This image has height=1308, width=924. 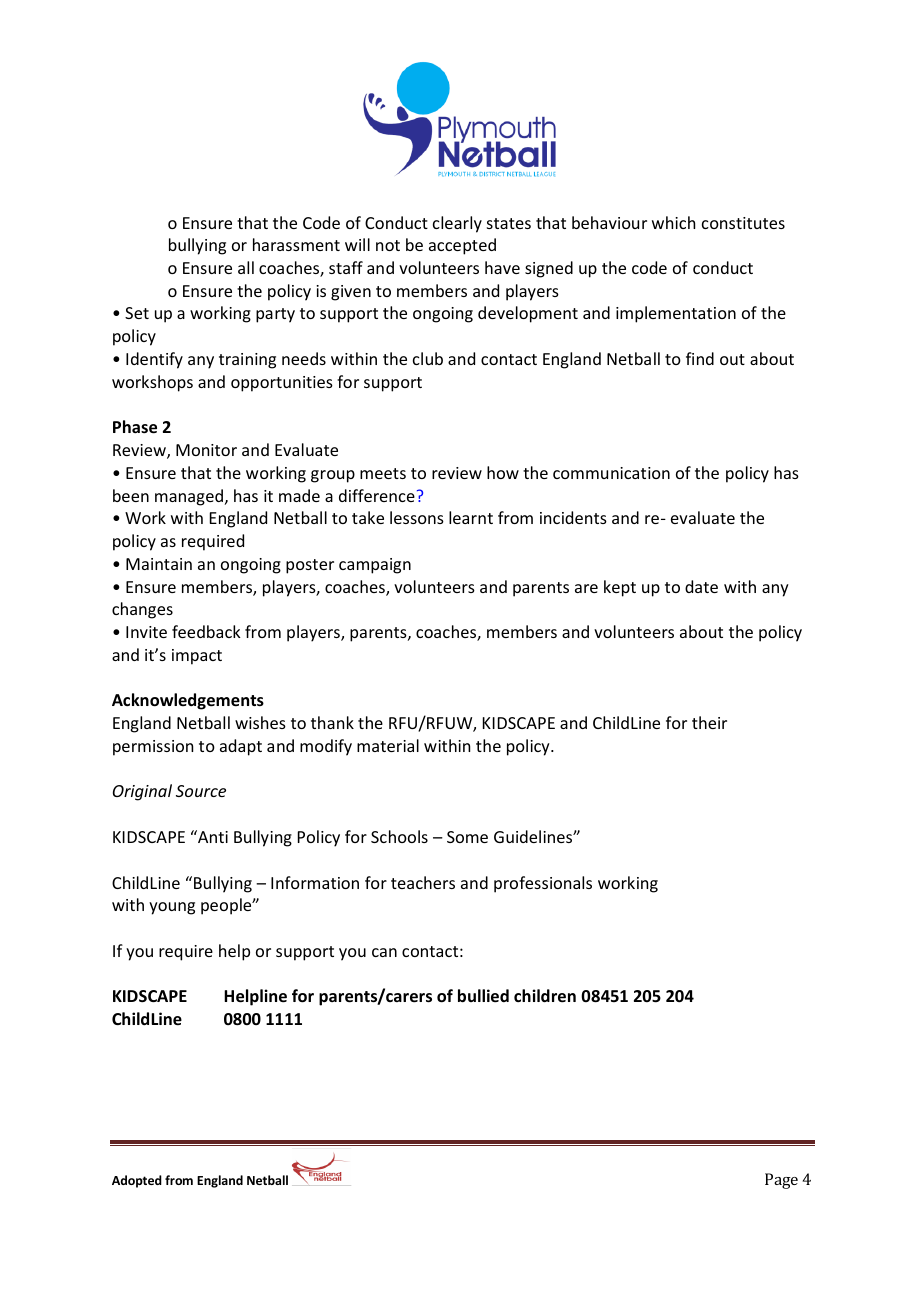 What do you see at coordinates (781, 1181) in the image?
I see `Page` at bounding box center [781, 1181].
